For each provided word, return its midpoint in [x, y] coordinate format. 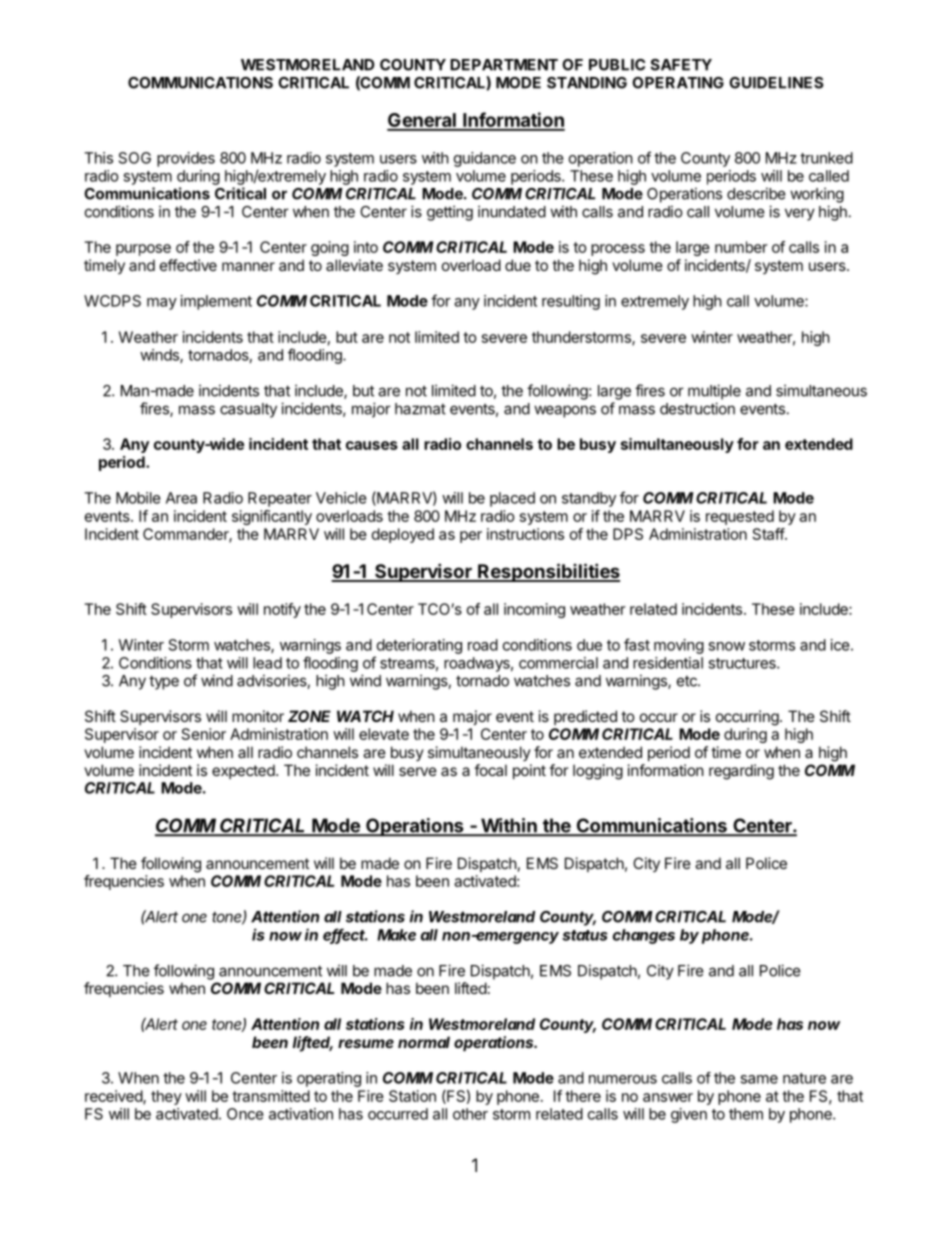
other [470, 1114]
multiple [714, 392]
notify [282, 610]
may [162, 304]
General [422, 121]
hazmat [420, 409]
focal [490, 770]
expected [244, 771]
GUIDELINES [776, 83]
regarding [741, 772]
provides [186, 159]
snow [726, 646]
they [166, 1097]
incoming [534, 610]
